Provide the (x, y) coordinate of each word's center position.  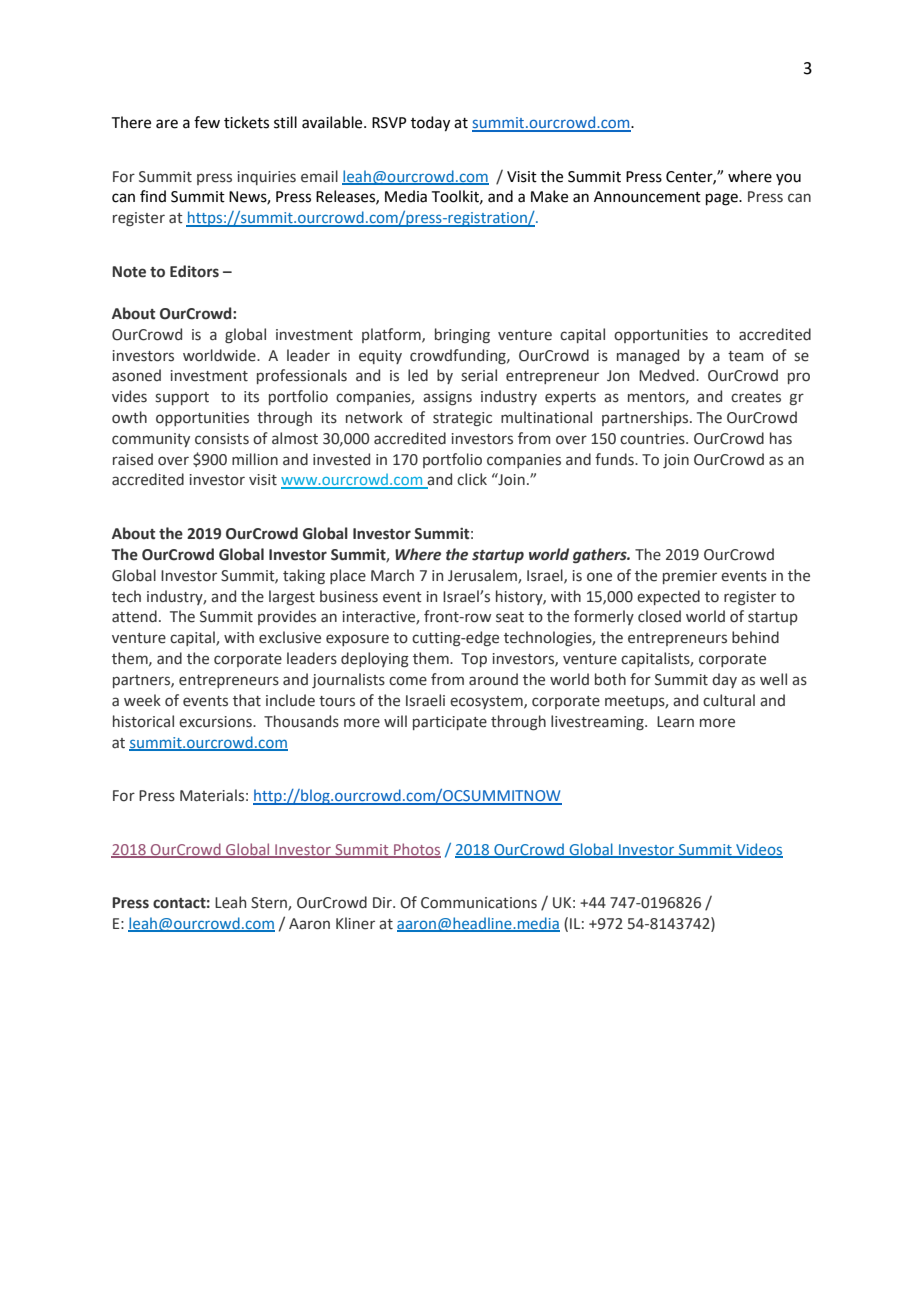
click (472, 479)
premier (690, 577)
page (723, 199)
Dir (383, 902)
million (255, 459)
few (207, 122)
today (430, 124)
